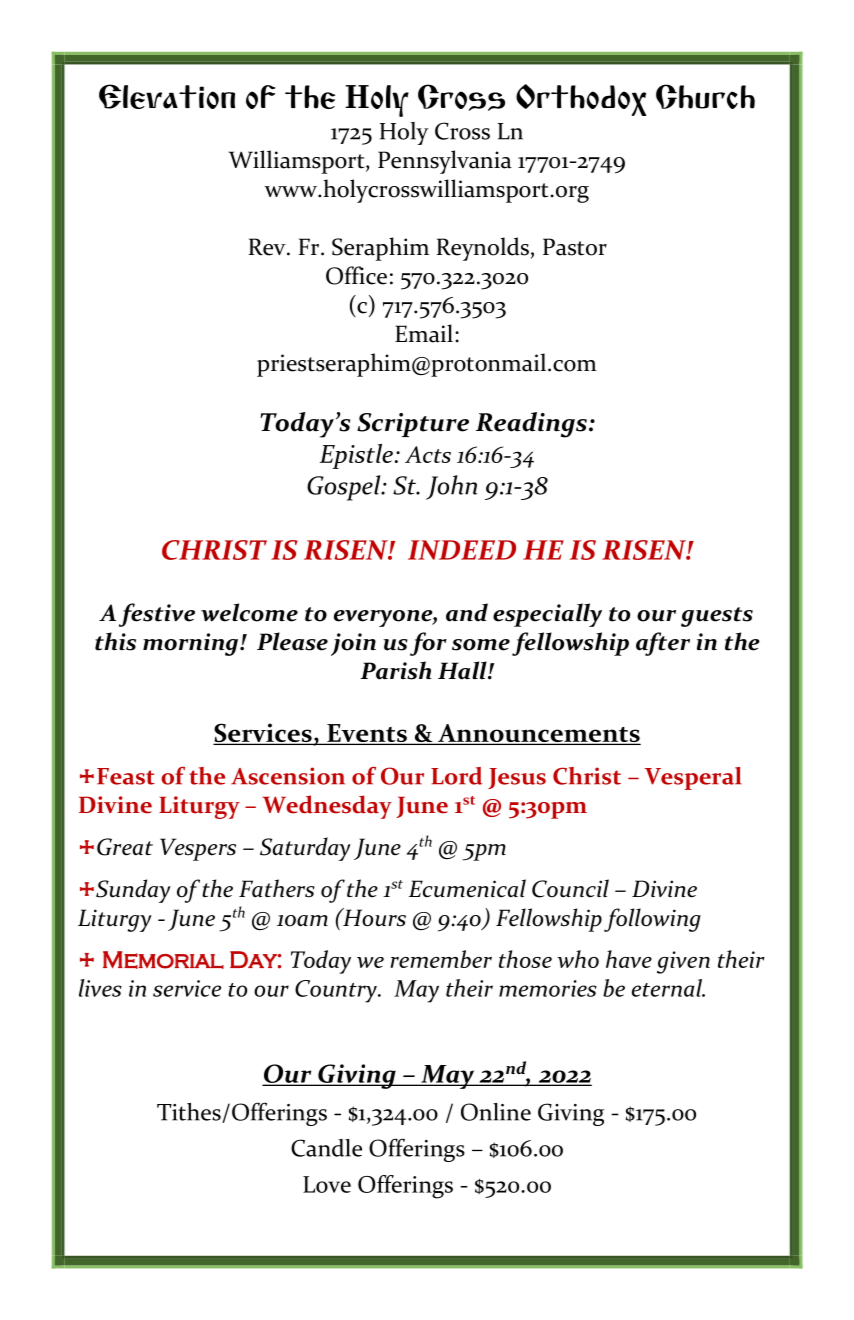  Describe the element at coordinates (581, 100) in the screenshot. I see `Orthodox` at that location.
